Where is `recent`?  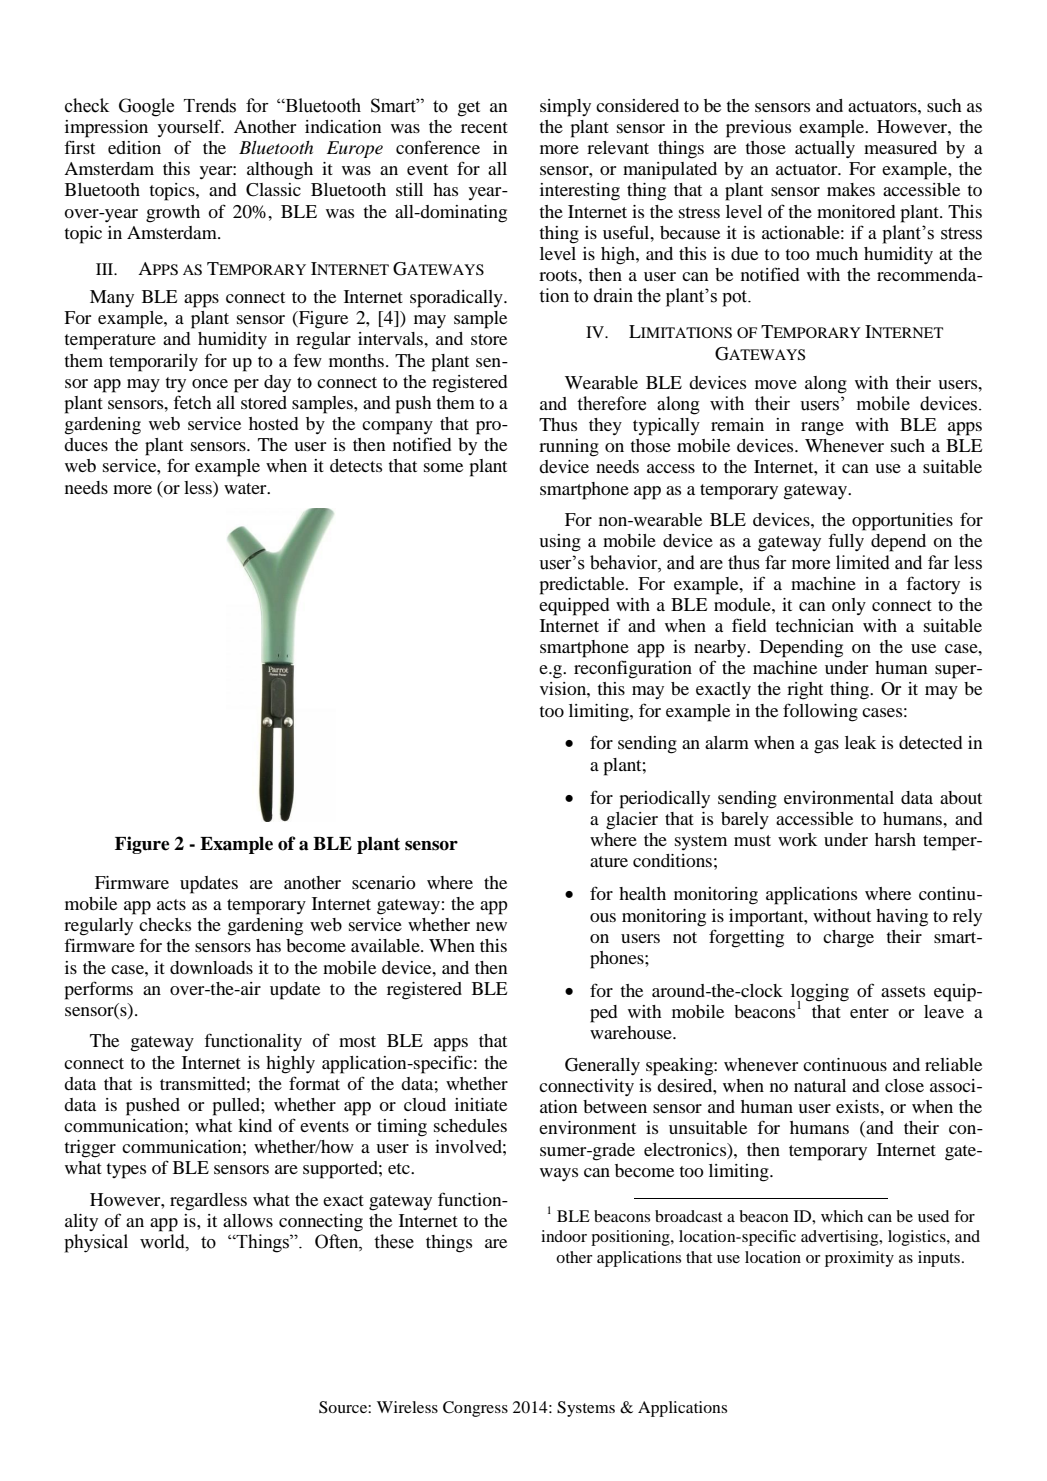
recent is located at coordinates (484, 127).
